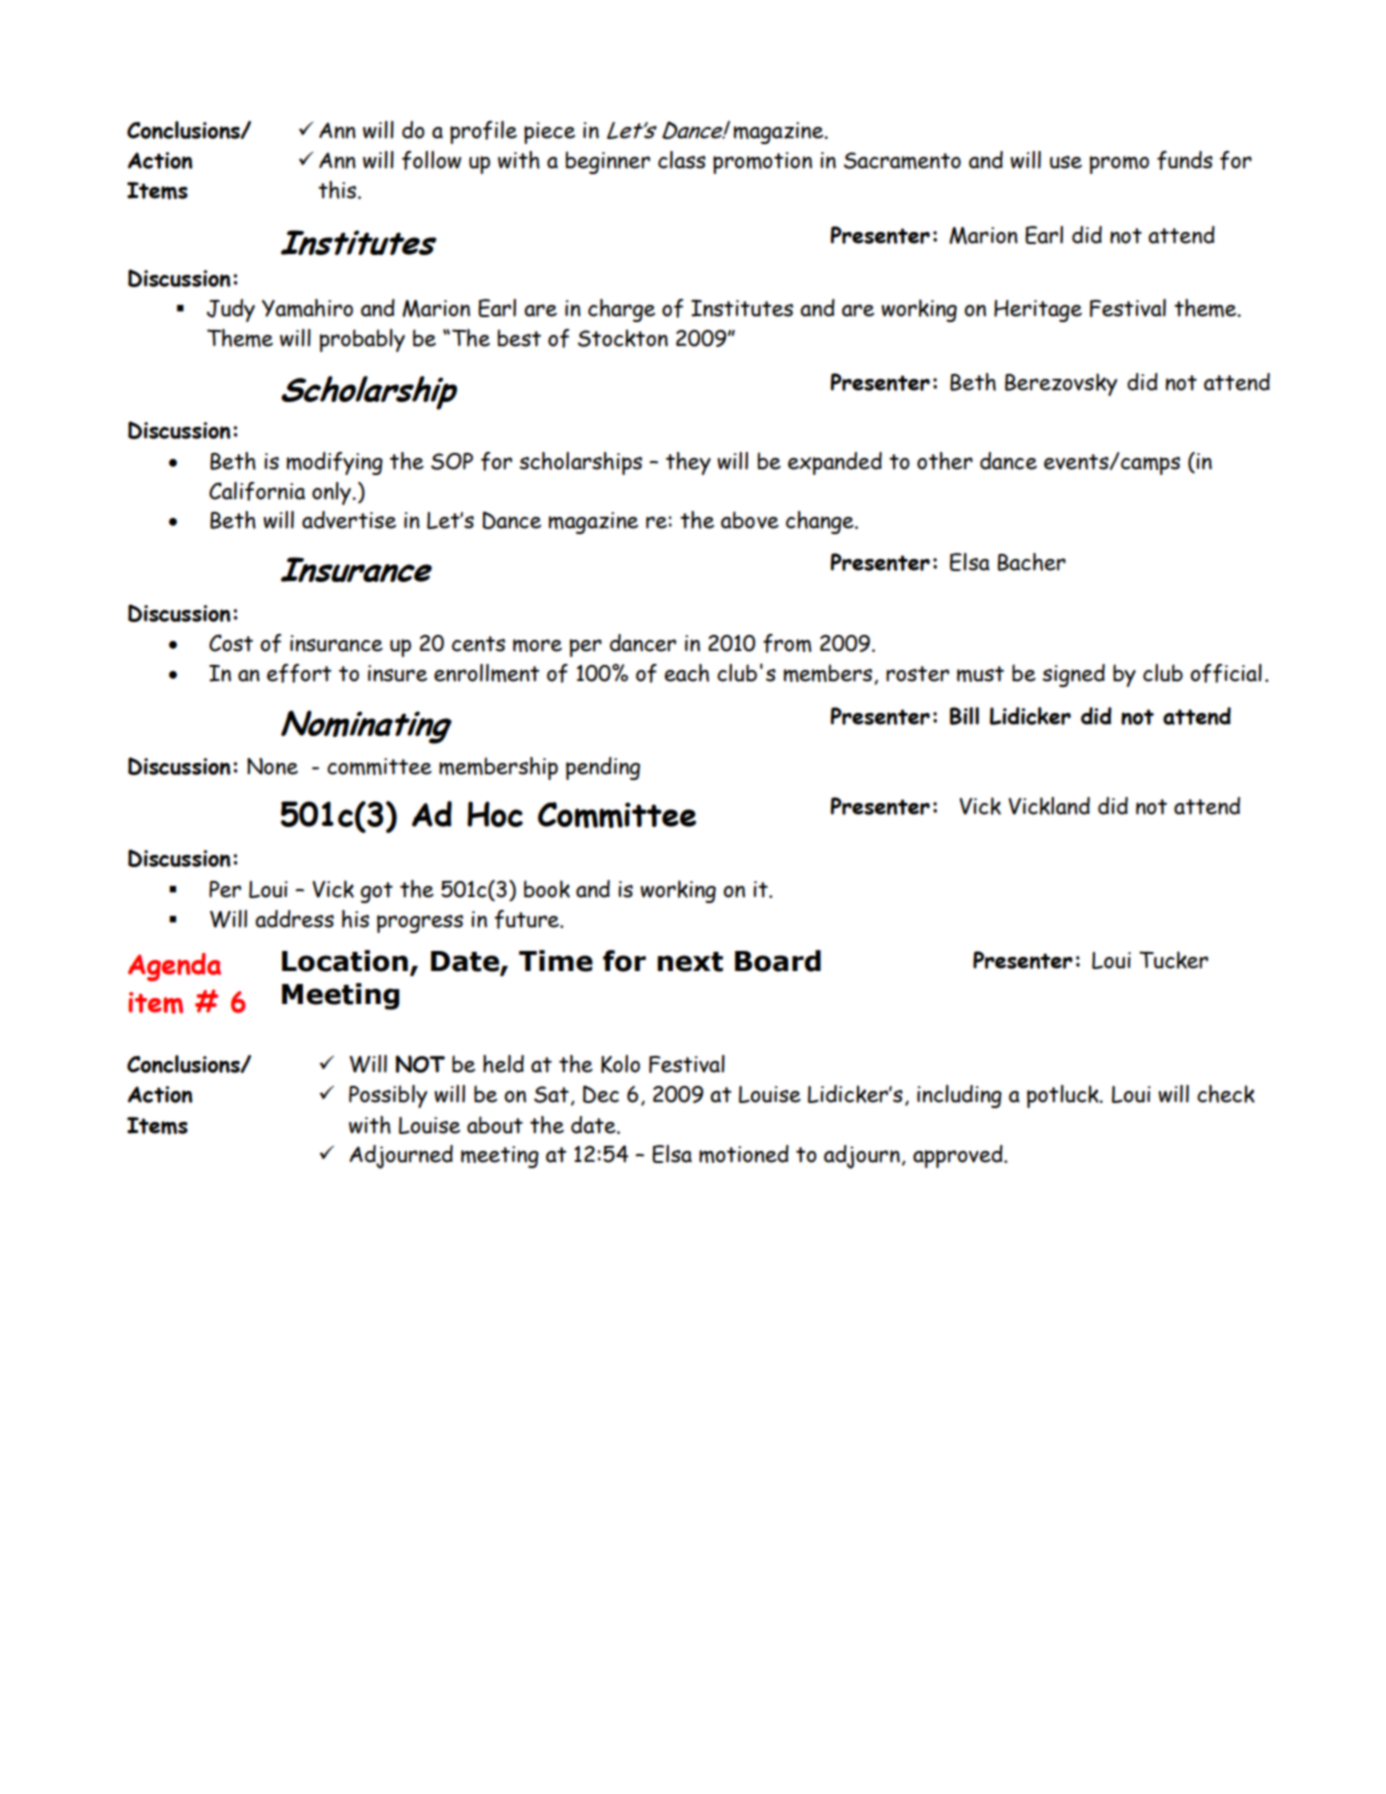 Image resolution: width=1386 pixels, height=1794 pixels. I want to click on class, so click(682, 160).
